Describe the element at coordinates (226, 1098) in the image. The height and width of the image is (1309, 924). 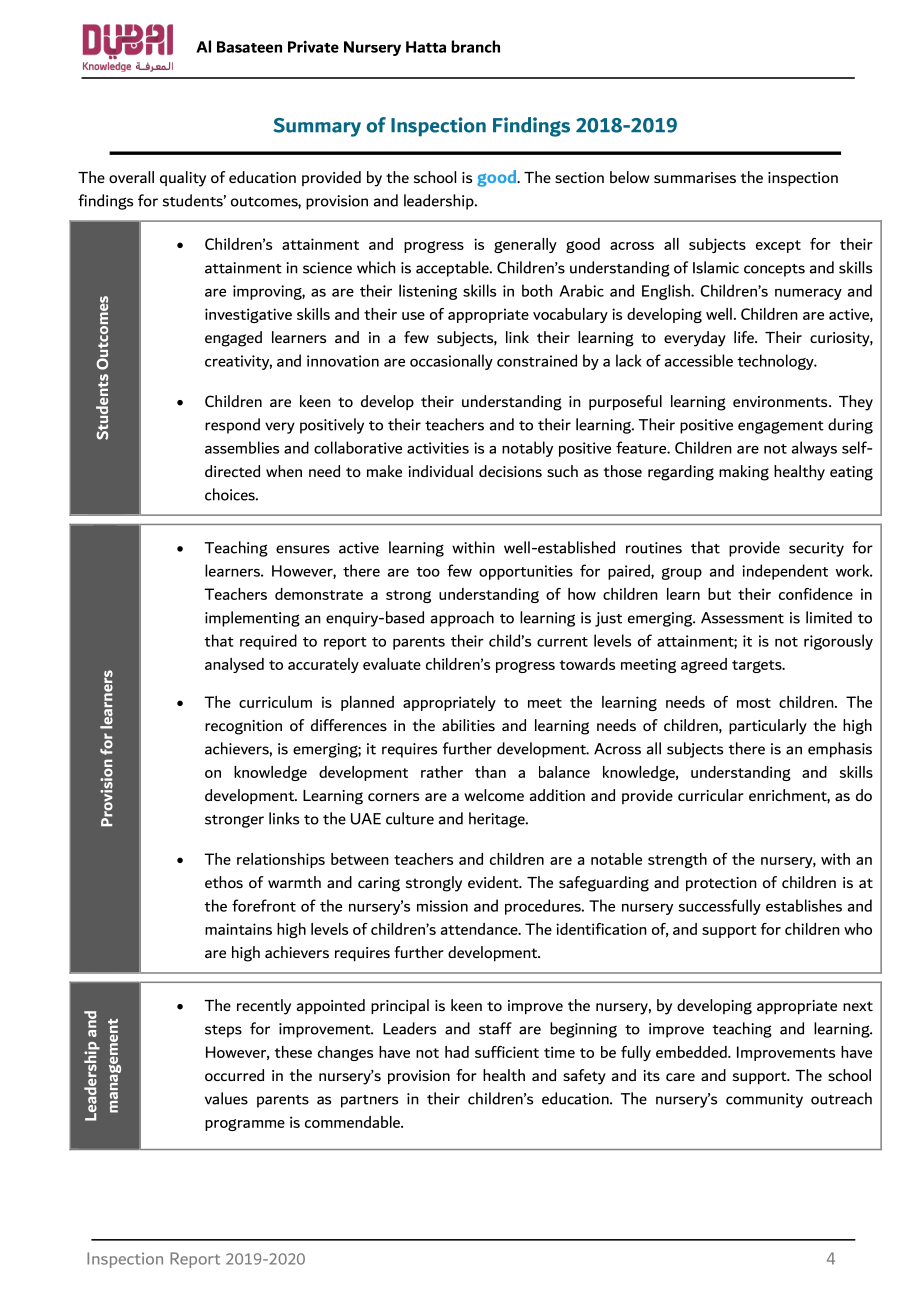
I see `values` at that location.
